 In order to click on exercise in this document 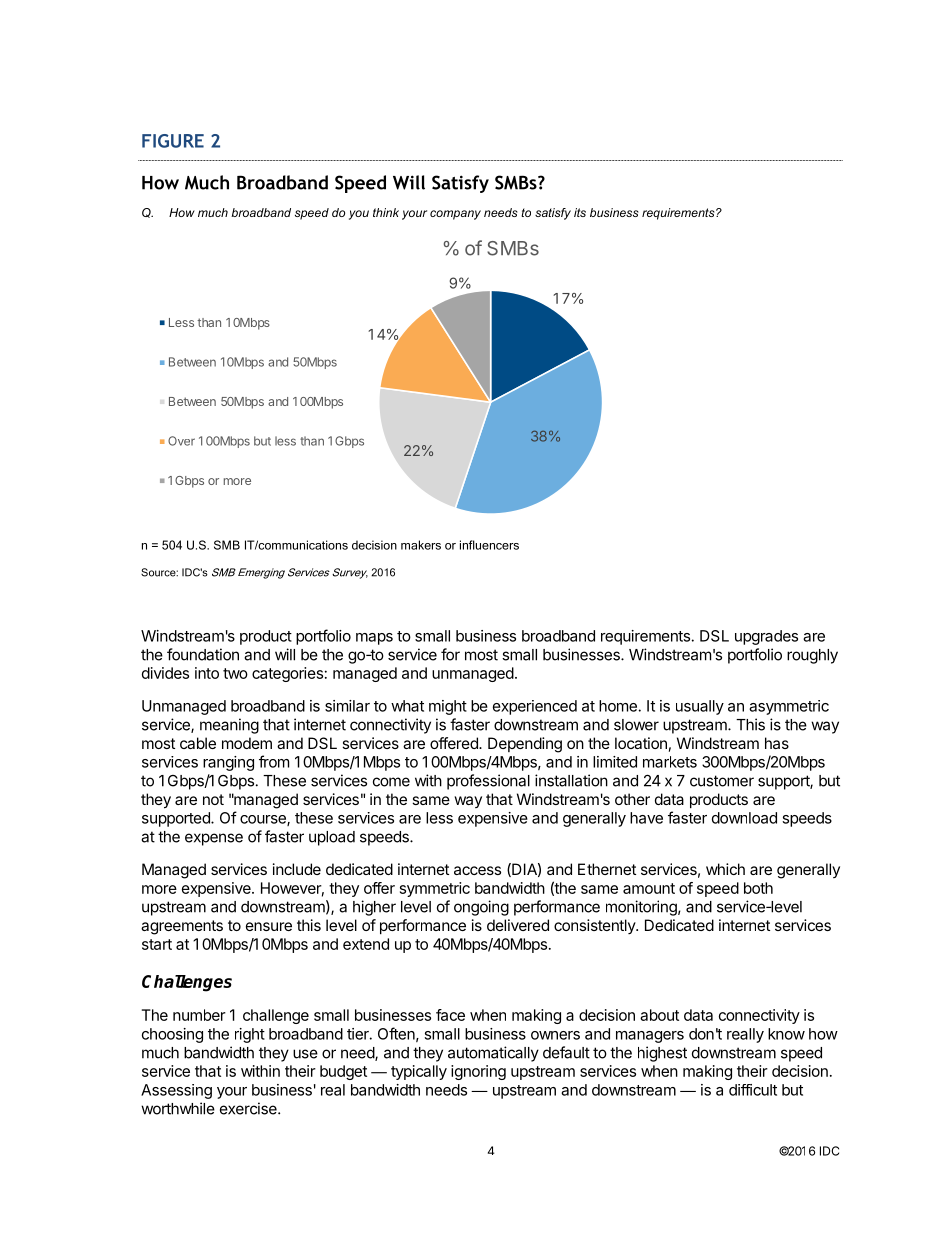, I will do `click(249, 1108)`.
